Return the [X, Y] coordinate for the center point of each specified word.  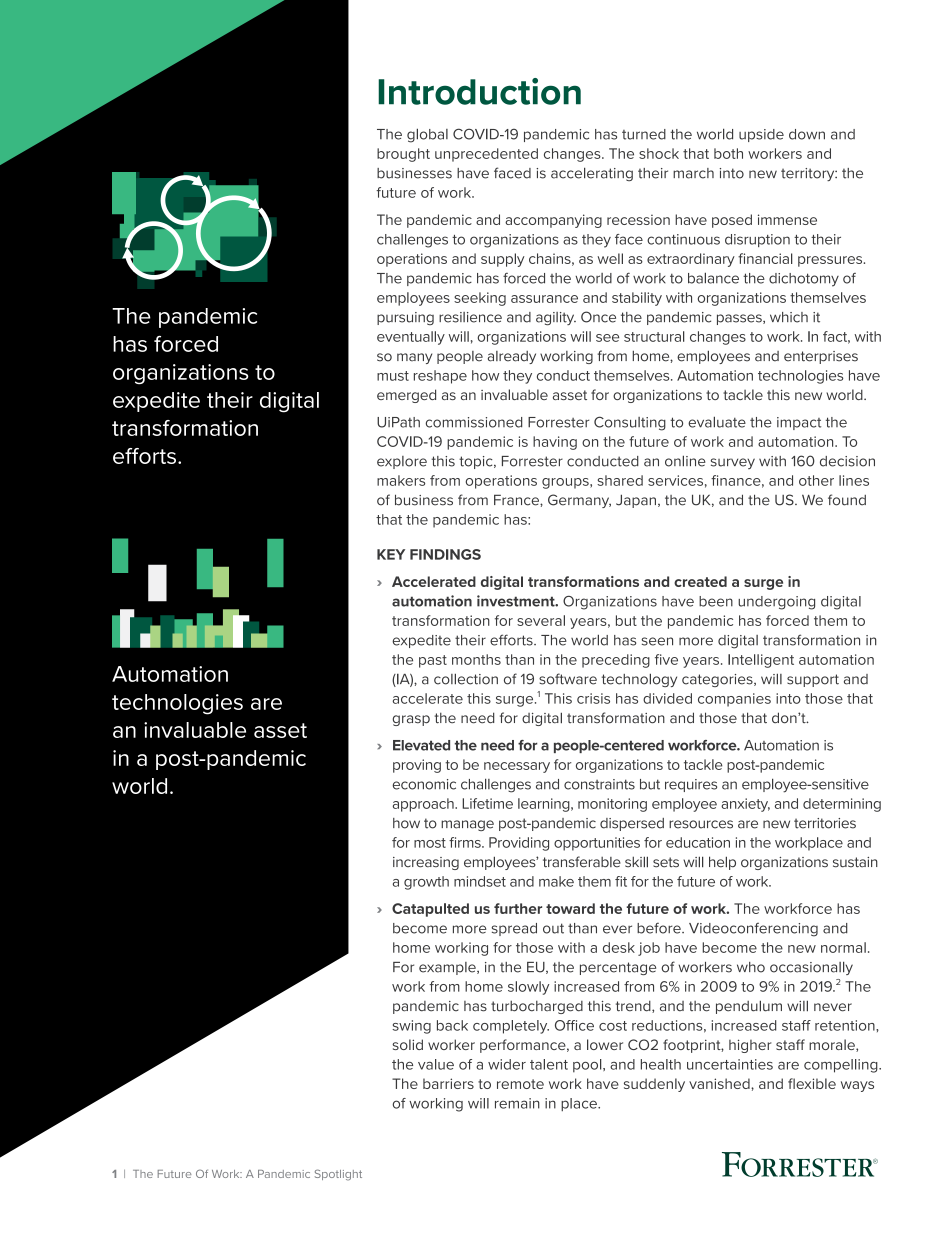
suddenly [654, 1085]
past [433, 661]
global [427, 135]
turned [644, 134]
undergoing [776, 603]
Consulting [630, 423]
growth [426, 883]
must [393, 376]
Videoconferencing [753, 930]
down [807, 134]
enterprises [821, 357]
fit [621, 881]
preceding [616, 661]
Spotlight [338, 1175]
